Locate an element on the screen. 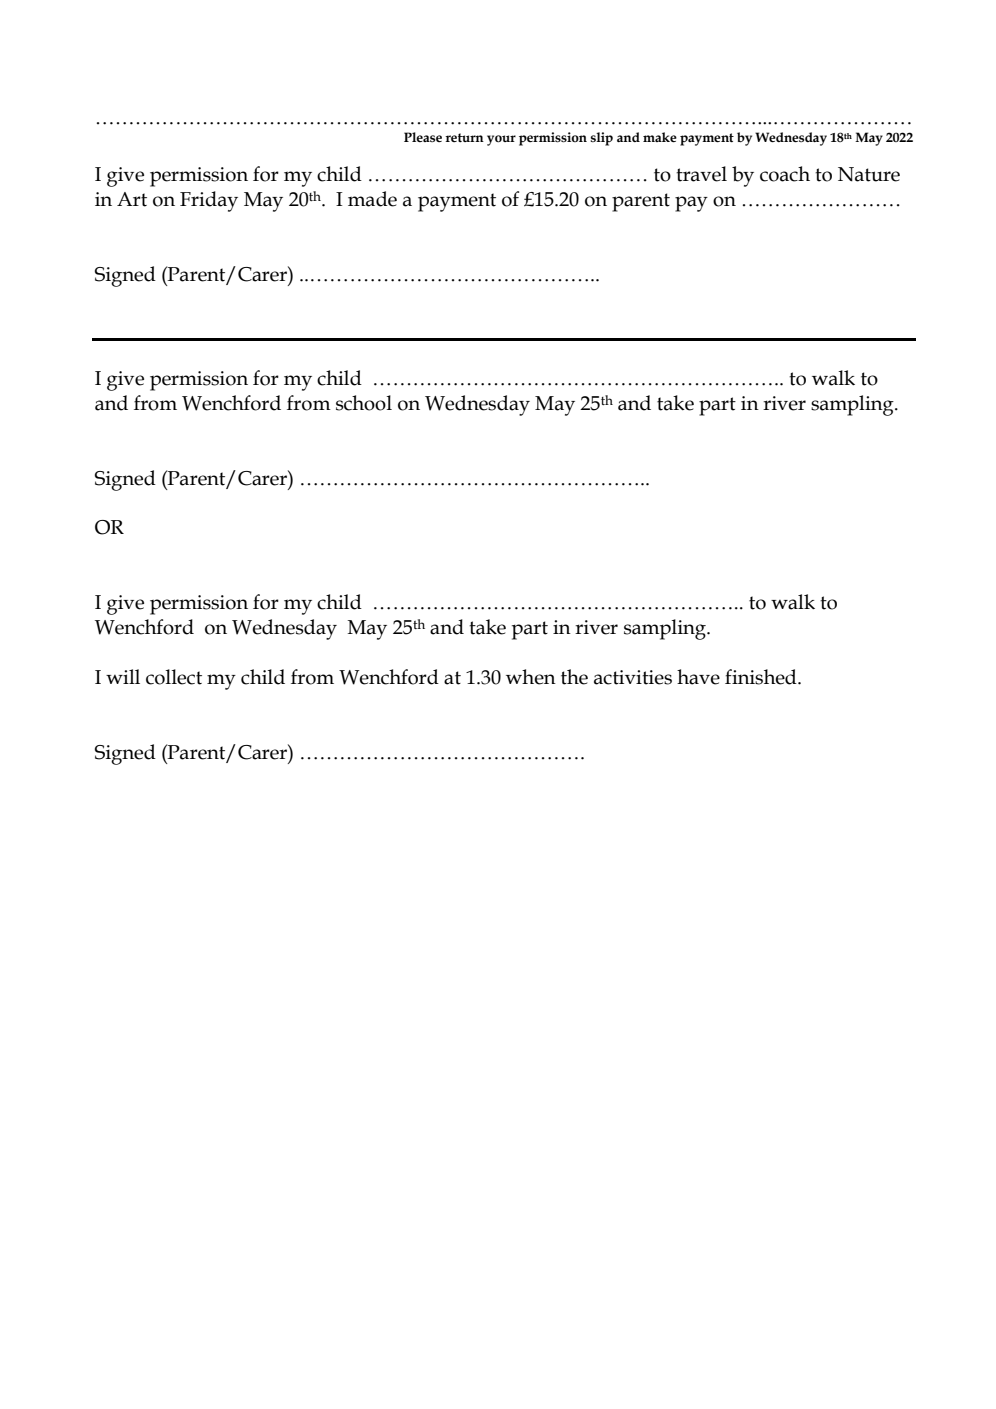 The height and width of the screenshot is (1409, 996). travel is located at coordinates (701, 174).
